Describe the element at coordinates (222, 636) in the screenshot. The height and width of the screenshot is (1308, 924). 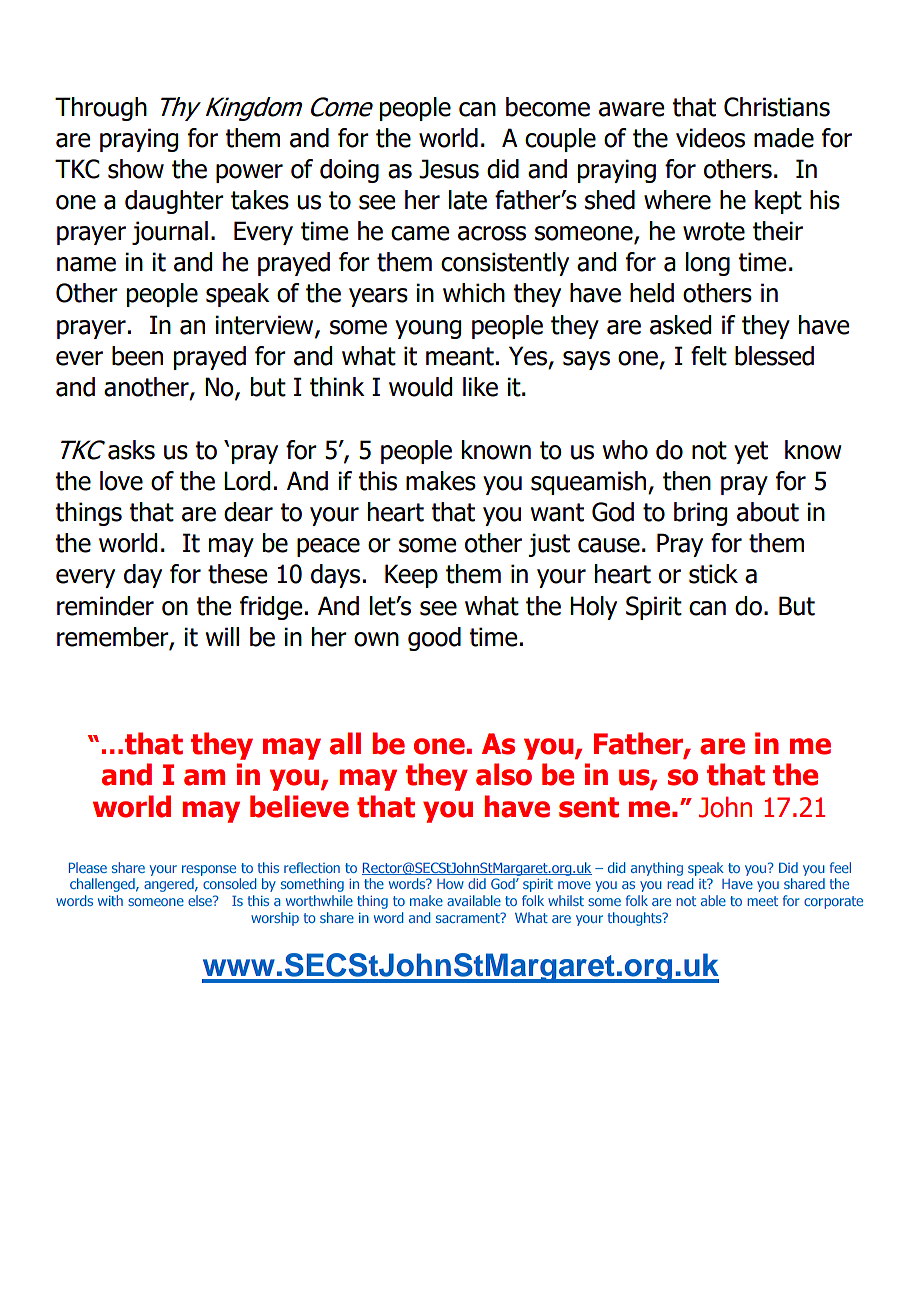
I see `will` at that location.
